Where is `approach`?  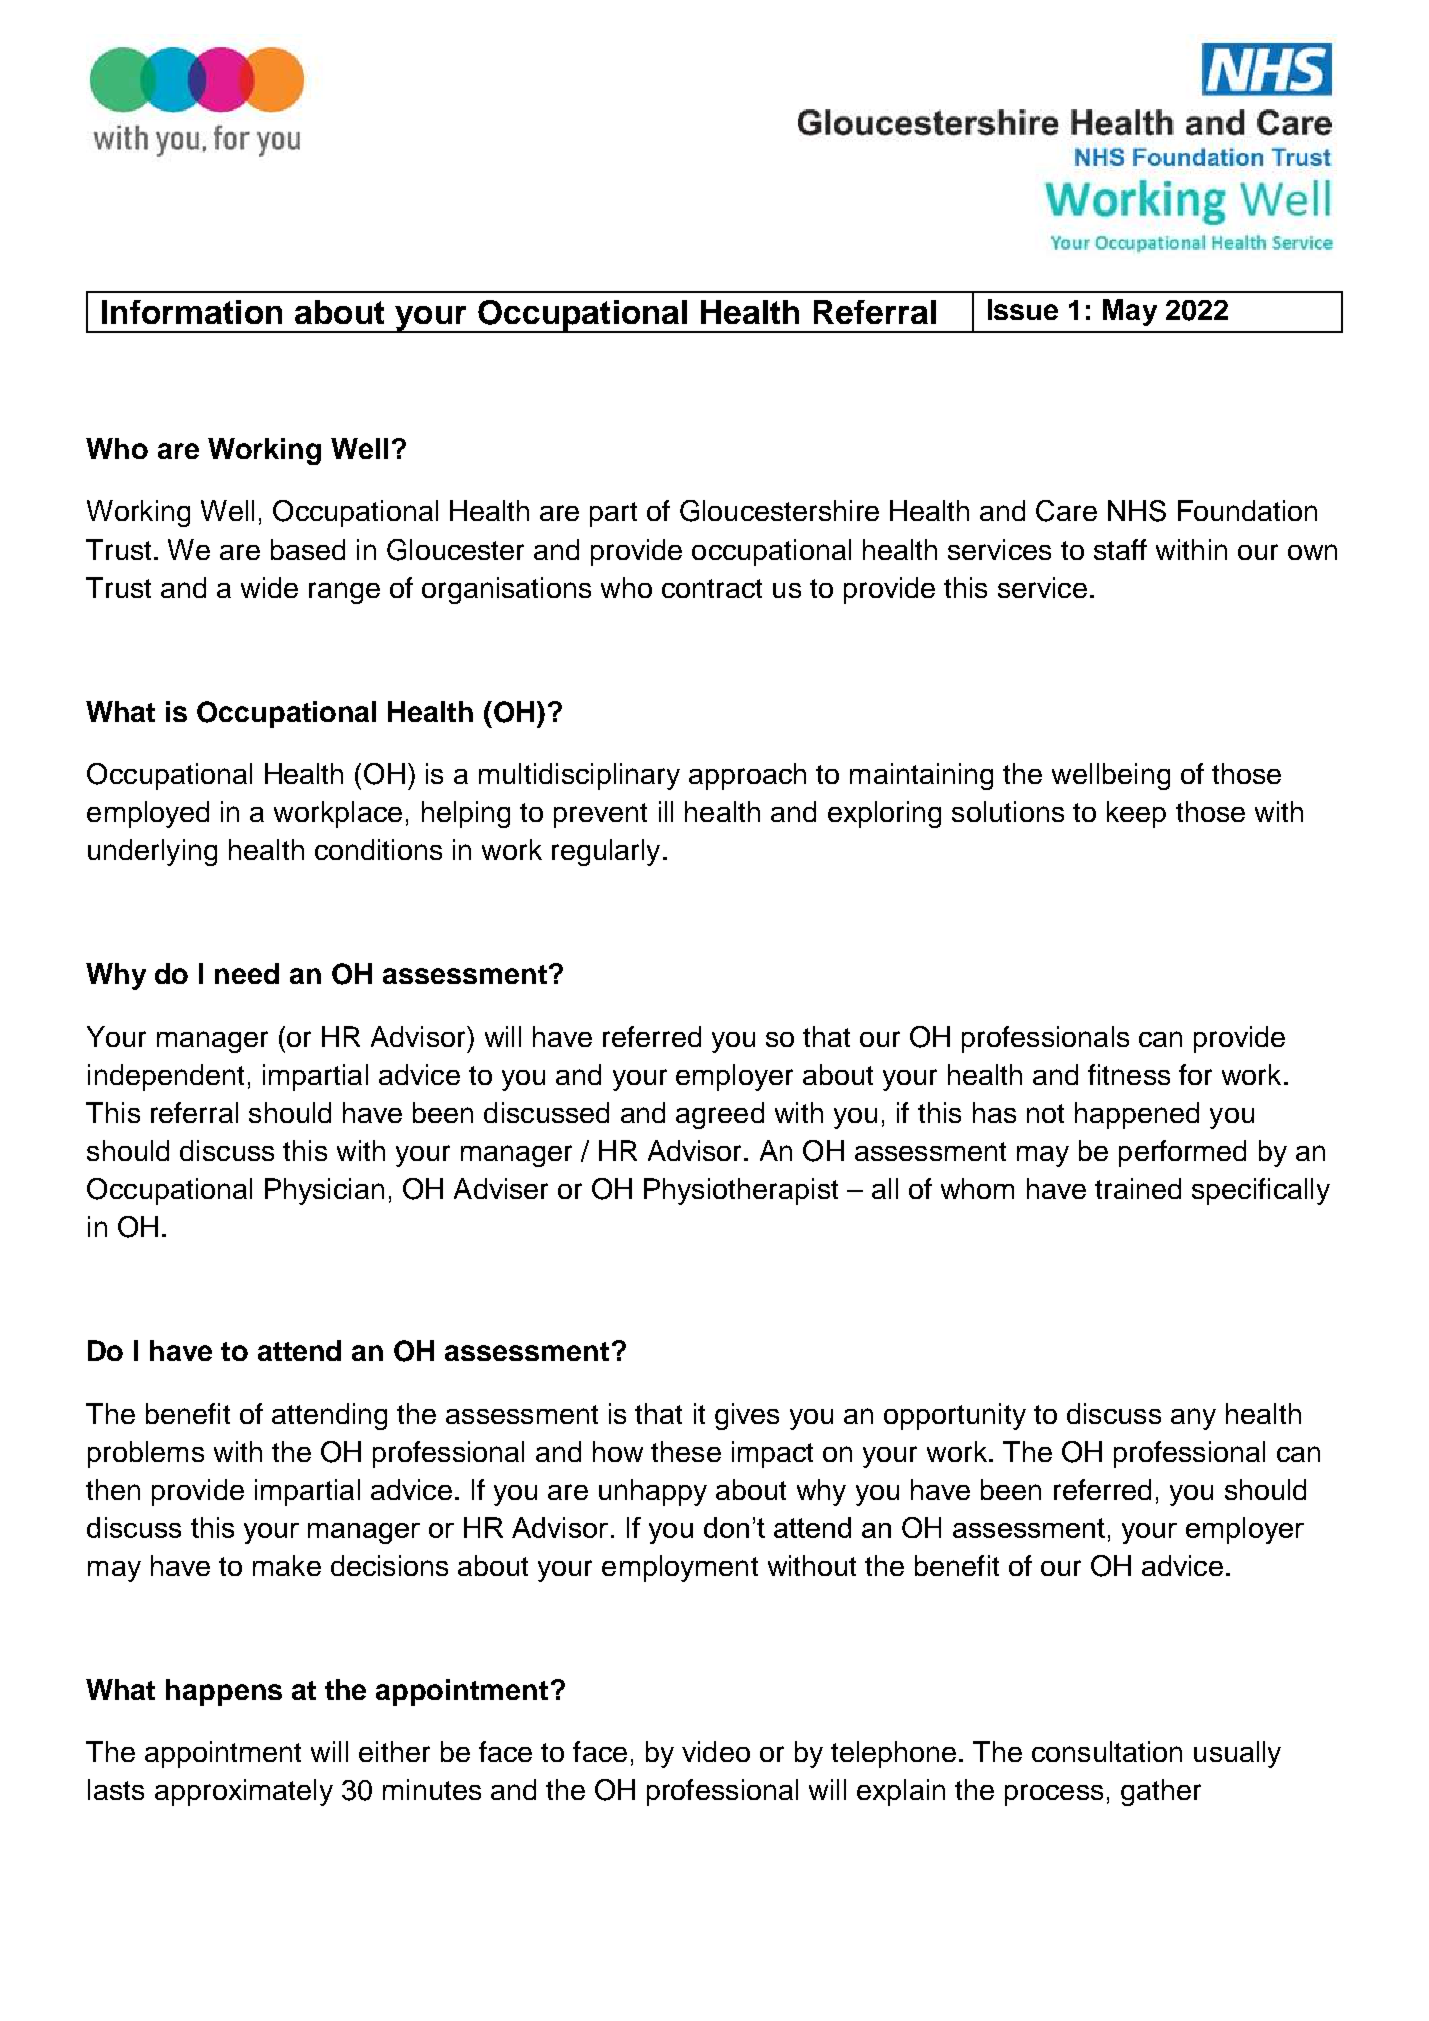 approach is located at coordinates (747, 776).
